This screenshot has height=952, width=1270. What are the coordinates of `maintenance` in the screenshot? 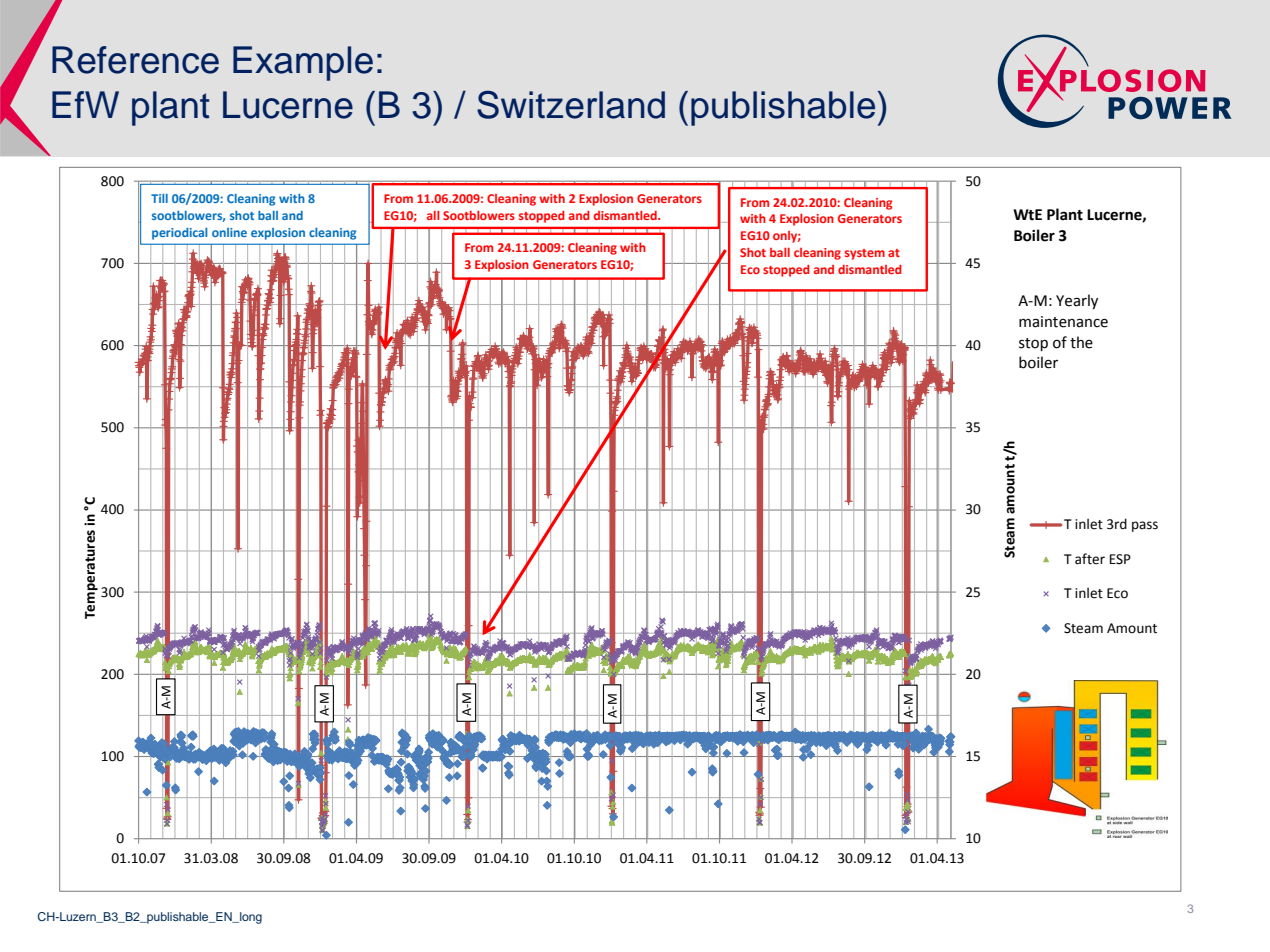 It's located at (1063, 322).
